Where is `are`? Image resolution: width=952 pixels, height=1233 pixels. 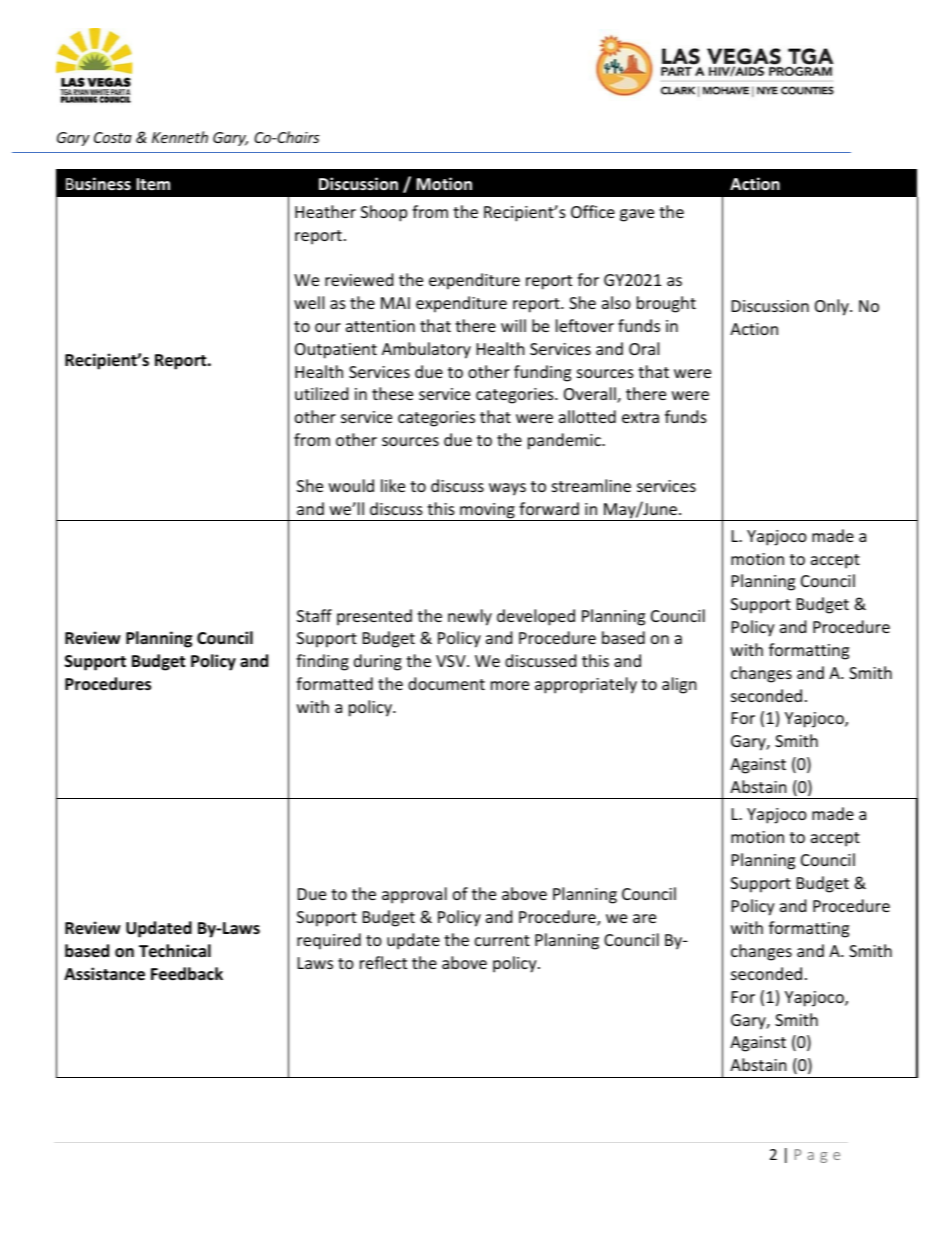
are is located at coordinates (644, 918).
